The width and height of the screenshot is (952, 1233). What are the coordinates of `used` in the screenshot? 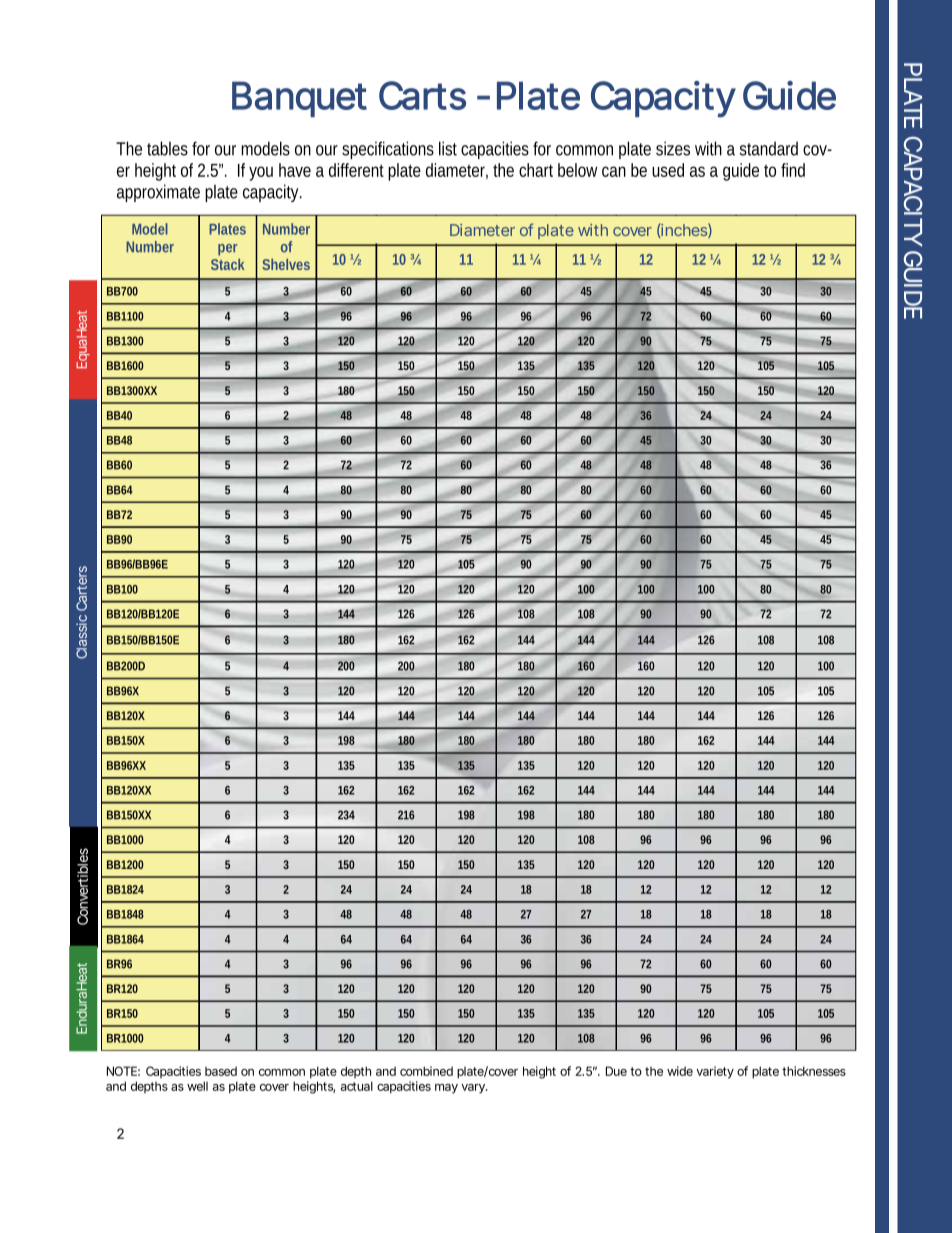 It's located at (668, 170).
